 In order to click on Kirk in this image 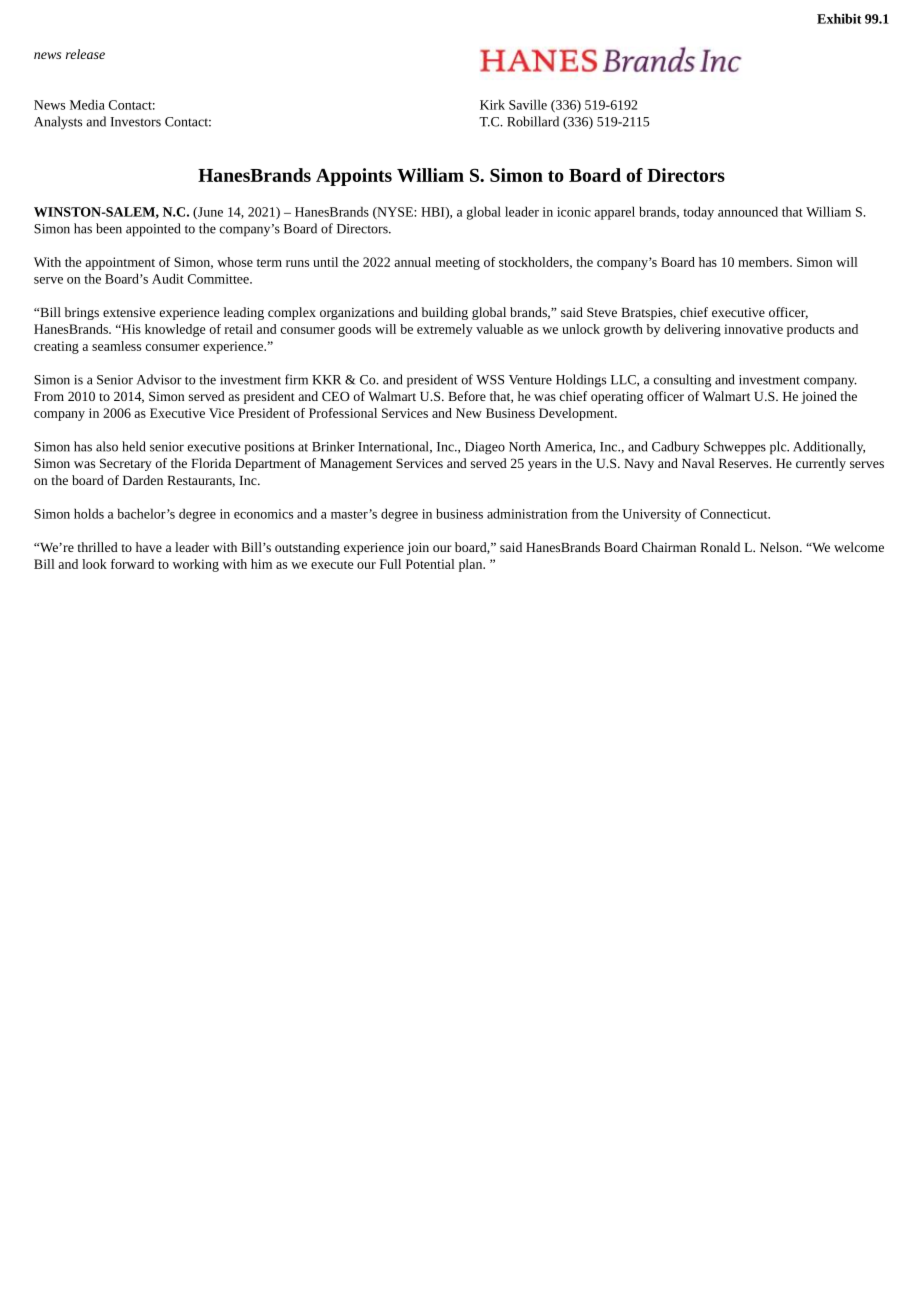, I will do `click(492, 104)`.
